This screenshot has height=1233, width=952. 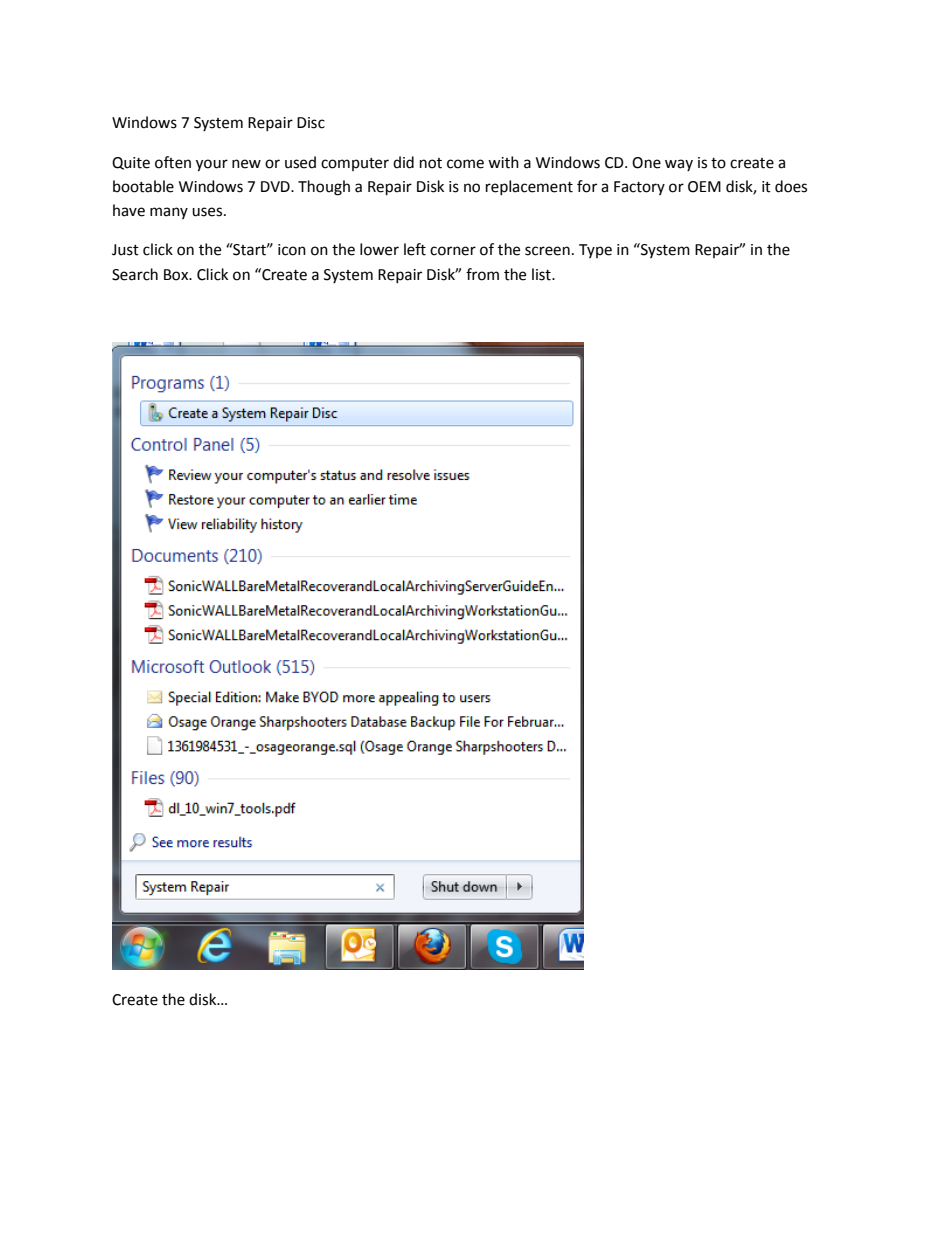 What do you see at coordinates (208, 212) in the screenshot?
I see `uses` at bounding box center [208, 212].
